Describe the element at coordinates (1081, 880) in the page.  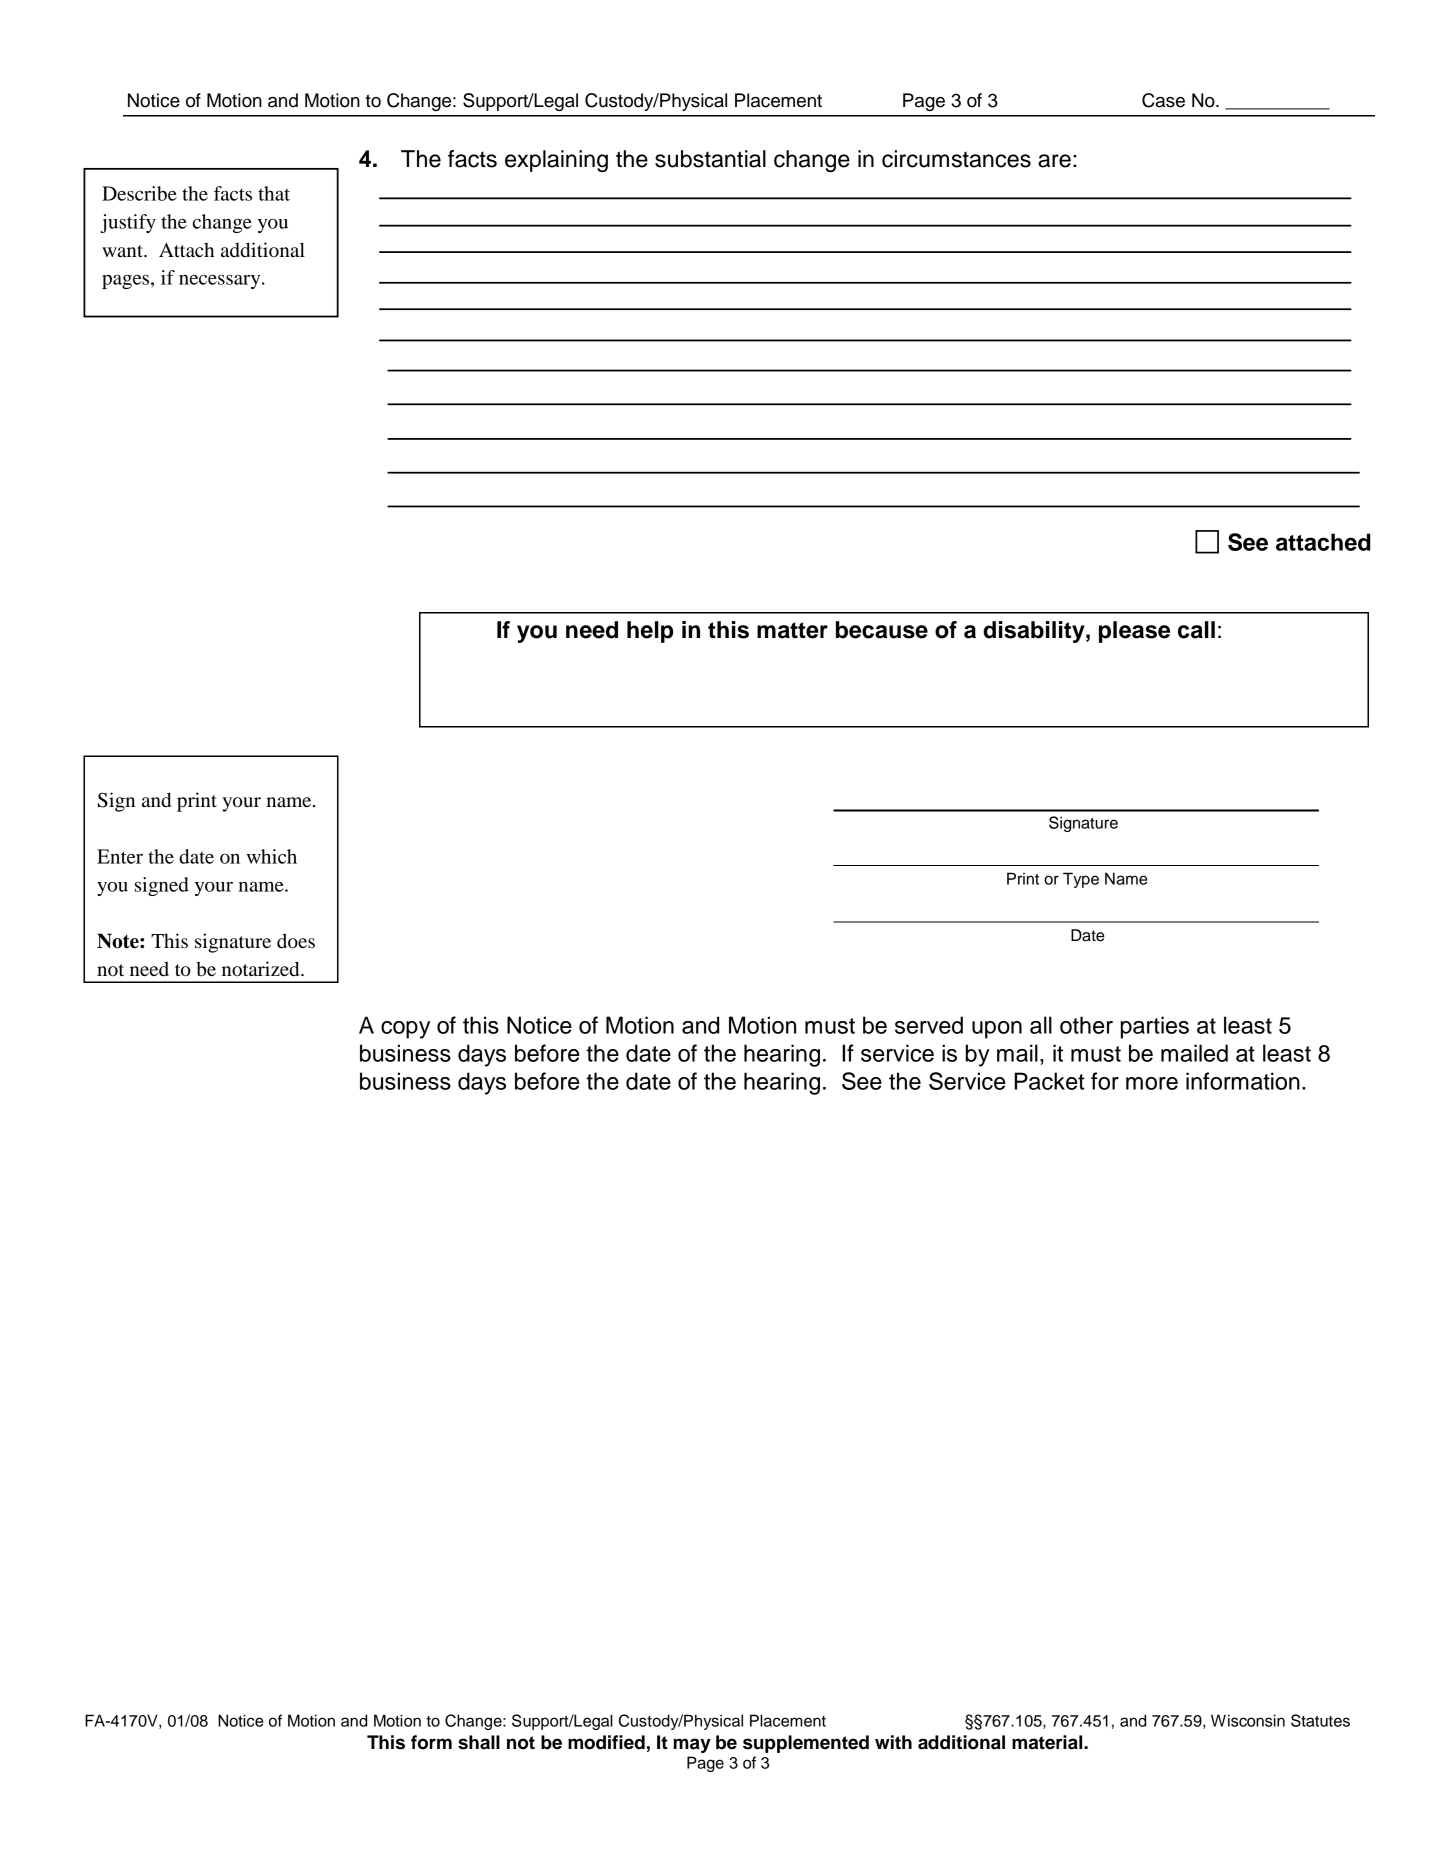
I see `Type` at that location.
